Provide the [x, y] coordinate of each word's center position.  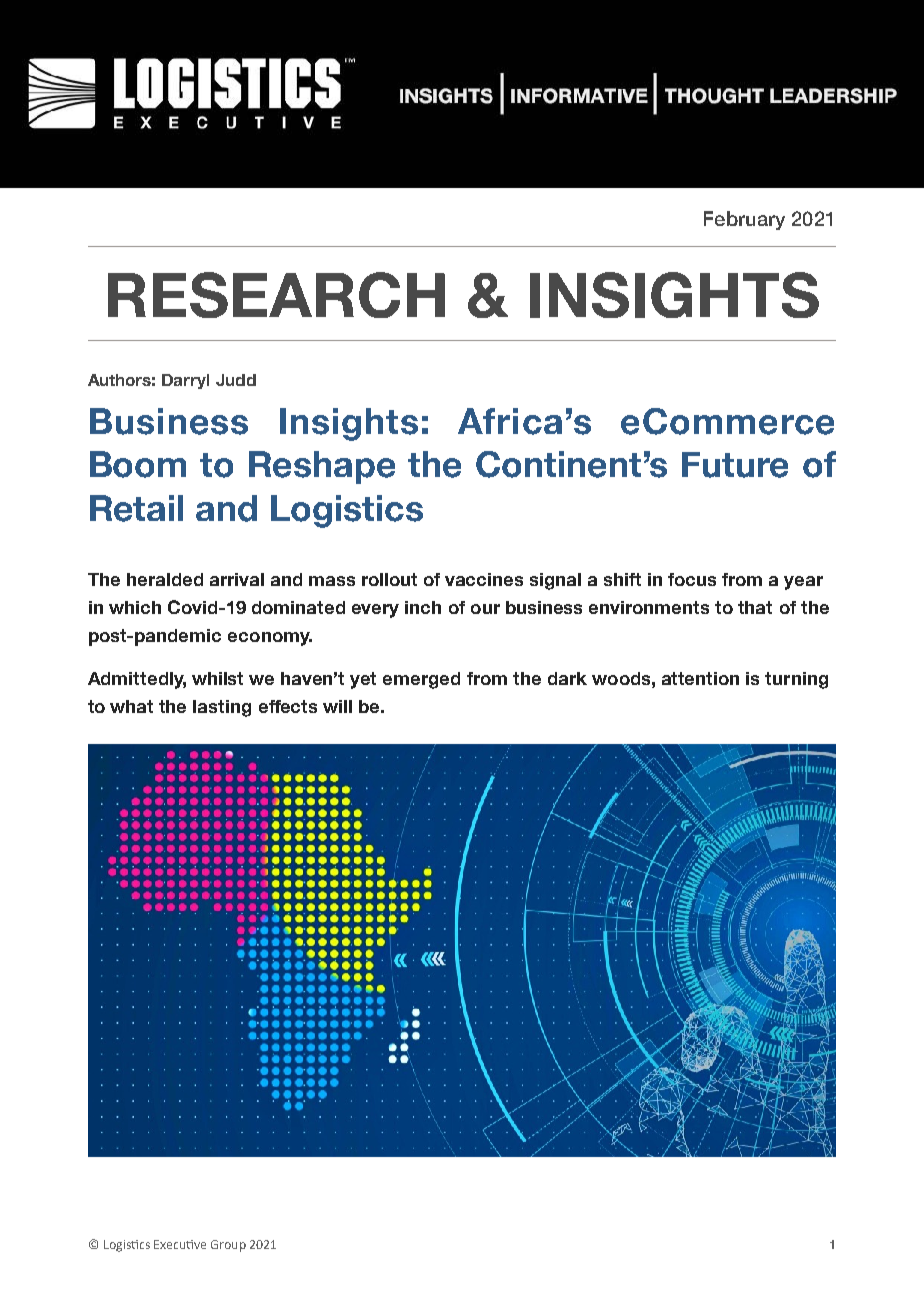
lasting [222, 708]
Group [228, 1246]
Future [735, 465]
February [744, 220]
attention [700, 678]
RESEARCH [276, 295]
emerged [421, 680]
